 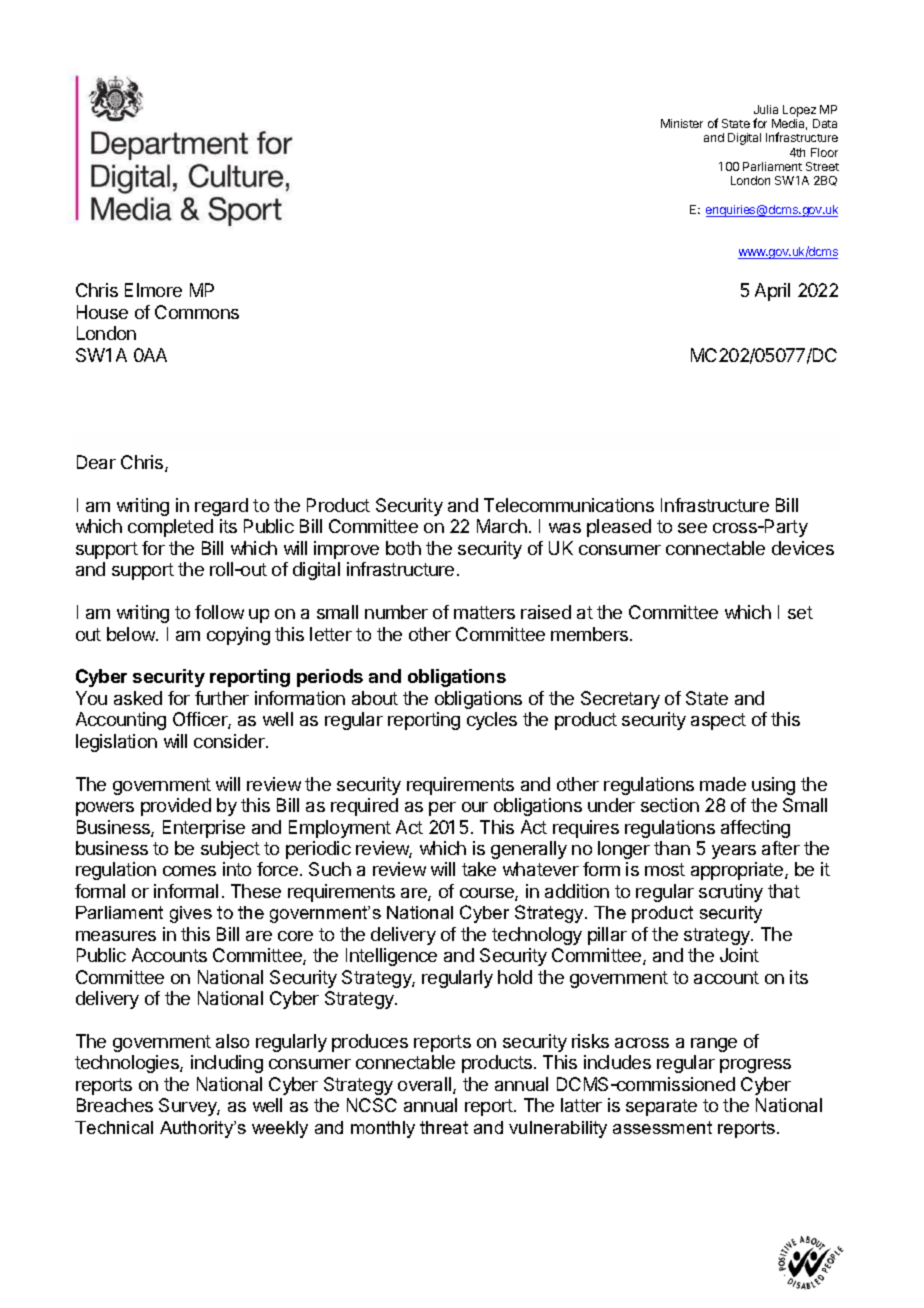 What do you see at coordinates (426, 1085) in the screenshot?
I see `overall` at bounding box center [426, 1085].
